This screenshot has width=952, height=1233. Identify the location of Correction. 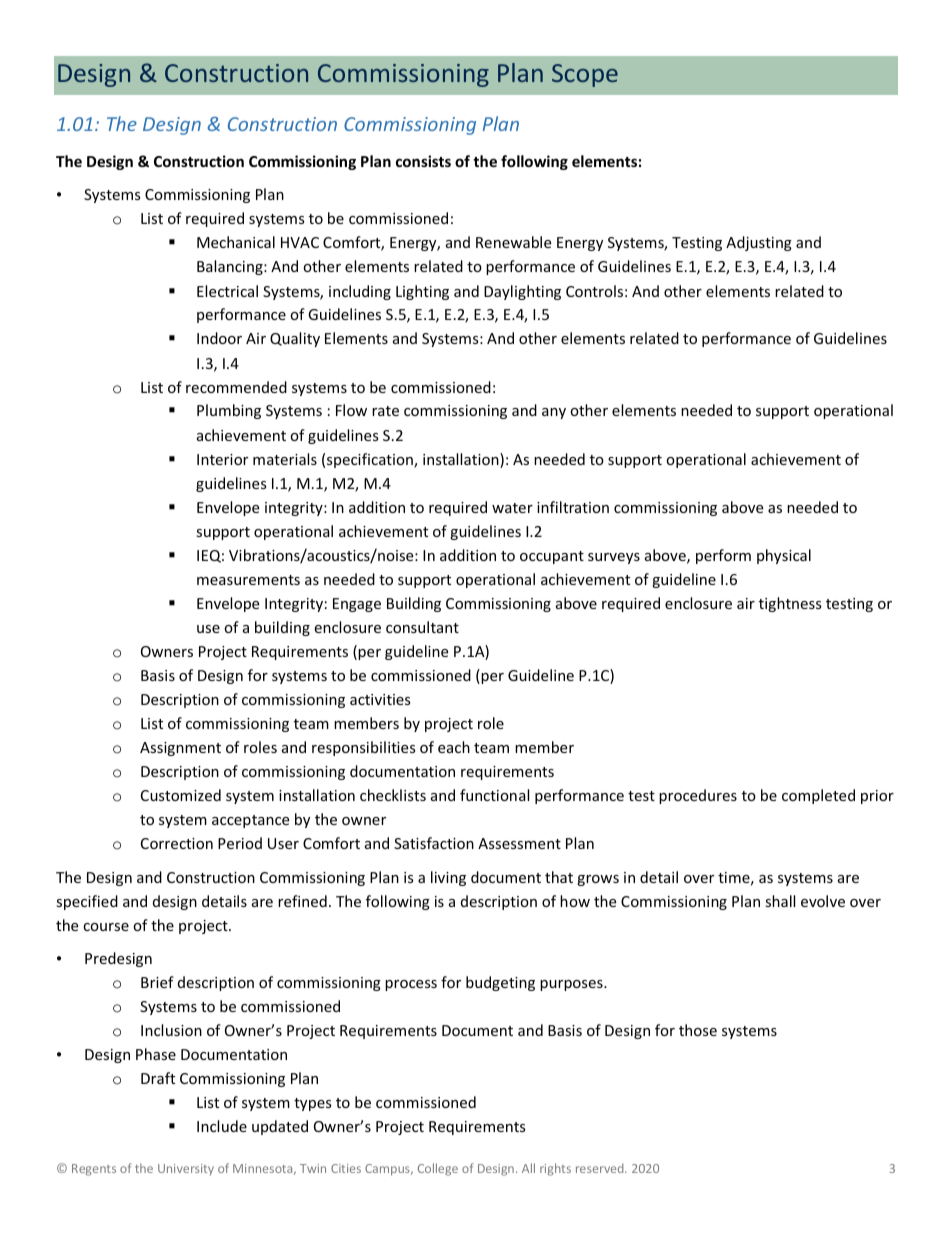
(177, 843).
